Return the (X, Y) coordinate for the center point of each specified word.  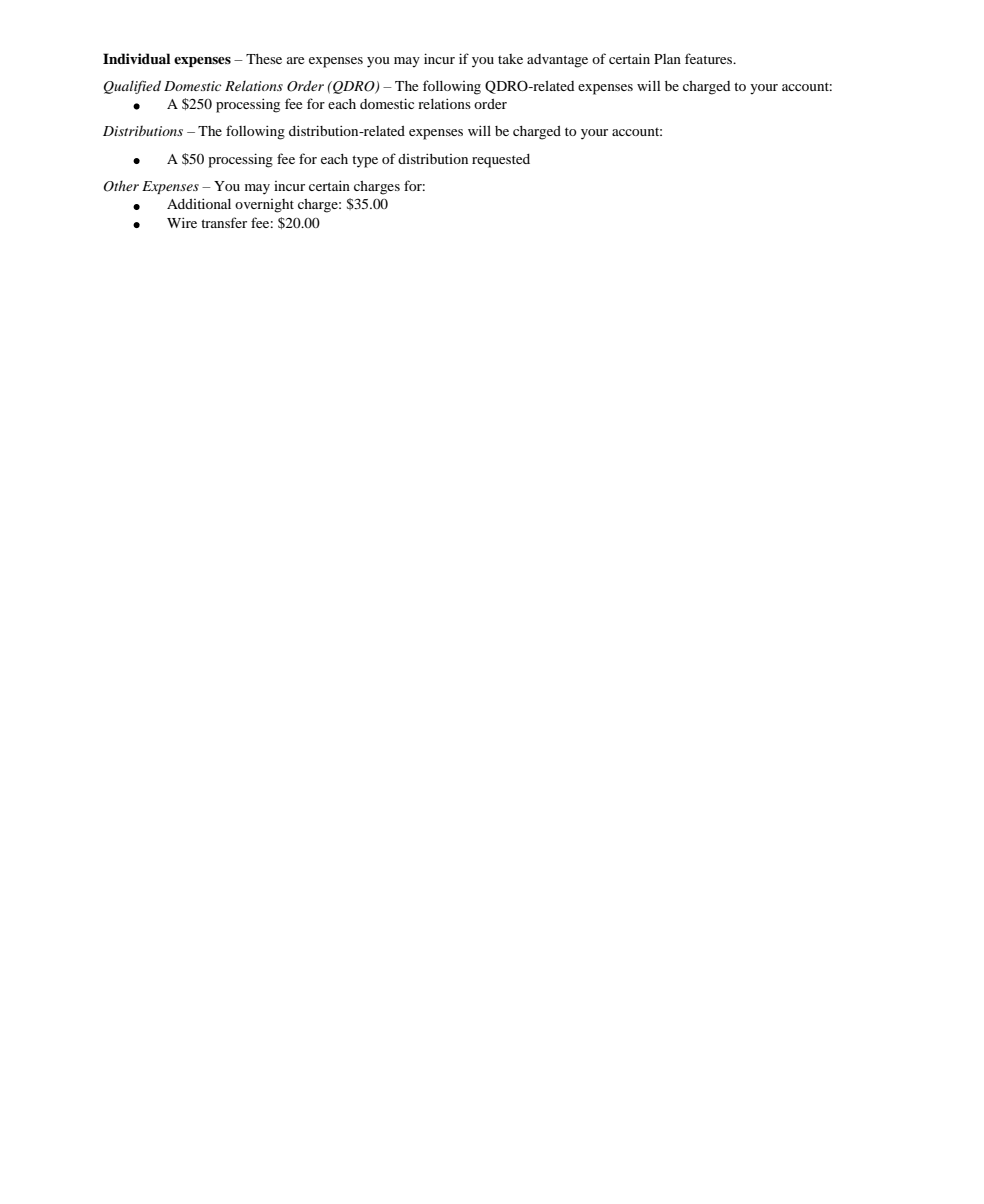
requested (501, 161)
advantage (557, 61)
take (510, 59)
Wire (182, 222)
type (365, 161)
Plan (667, 59)
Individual (136, 58)
